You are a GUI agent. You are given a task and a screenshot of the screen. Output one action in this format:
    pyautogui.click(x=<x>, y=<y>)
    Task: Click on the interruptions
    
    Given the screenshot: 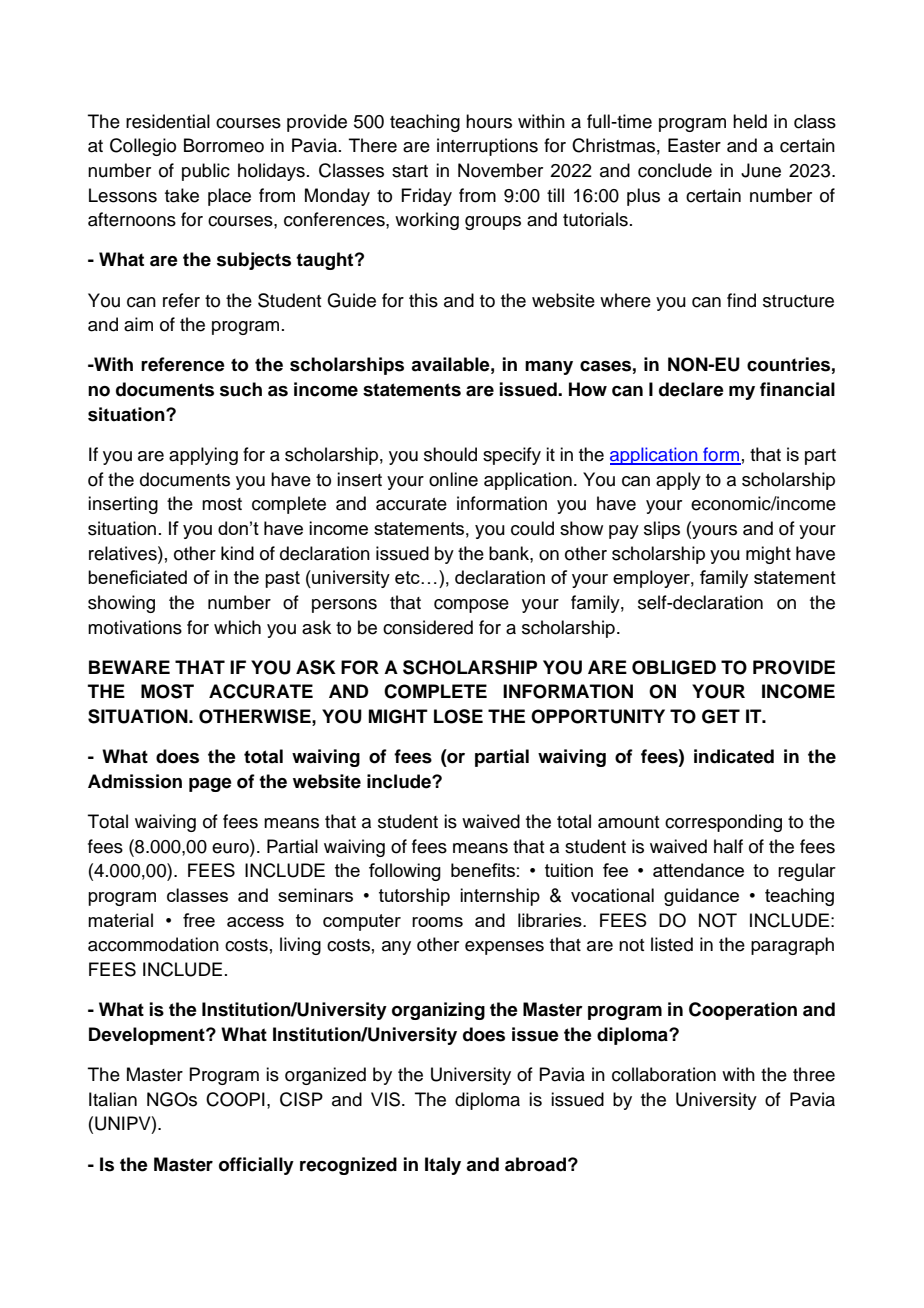 What is the action you would take?
    pyautogui.click(x=487, y=147)
